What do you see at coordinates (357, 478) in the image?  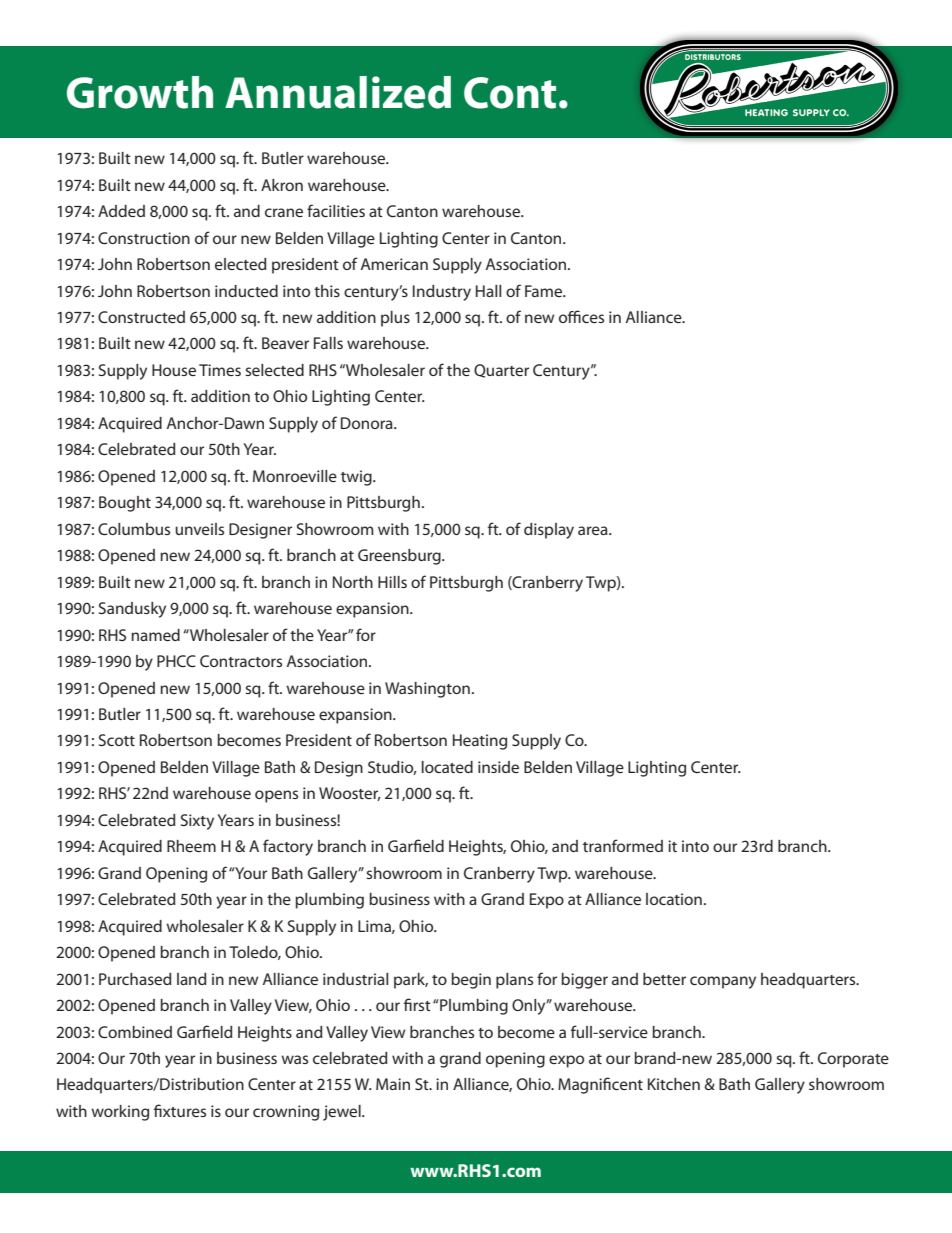 I see `twig` at bounding box center [357, 478].
